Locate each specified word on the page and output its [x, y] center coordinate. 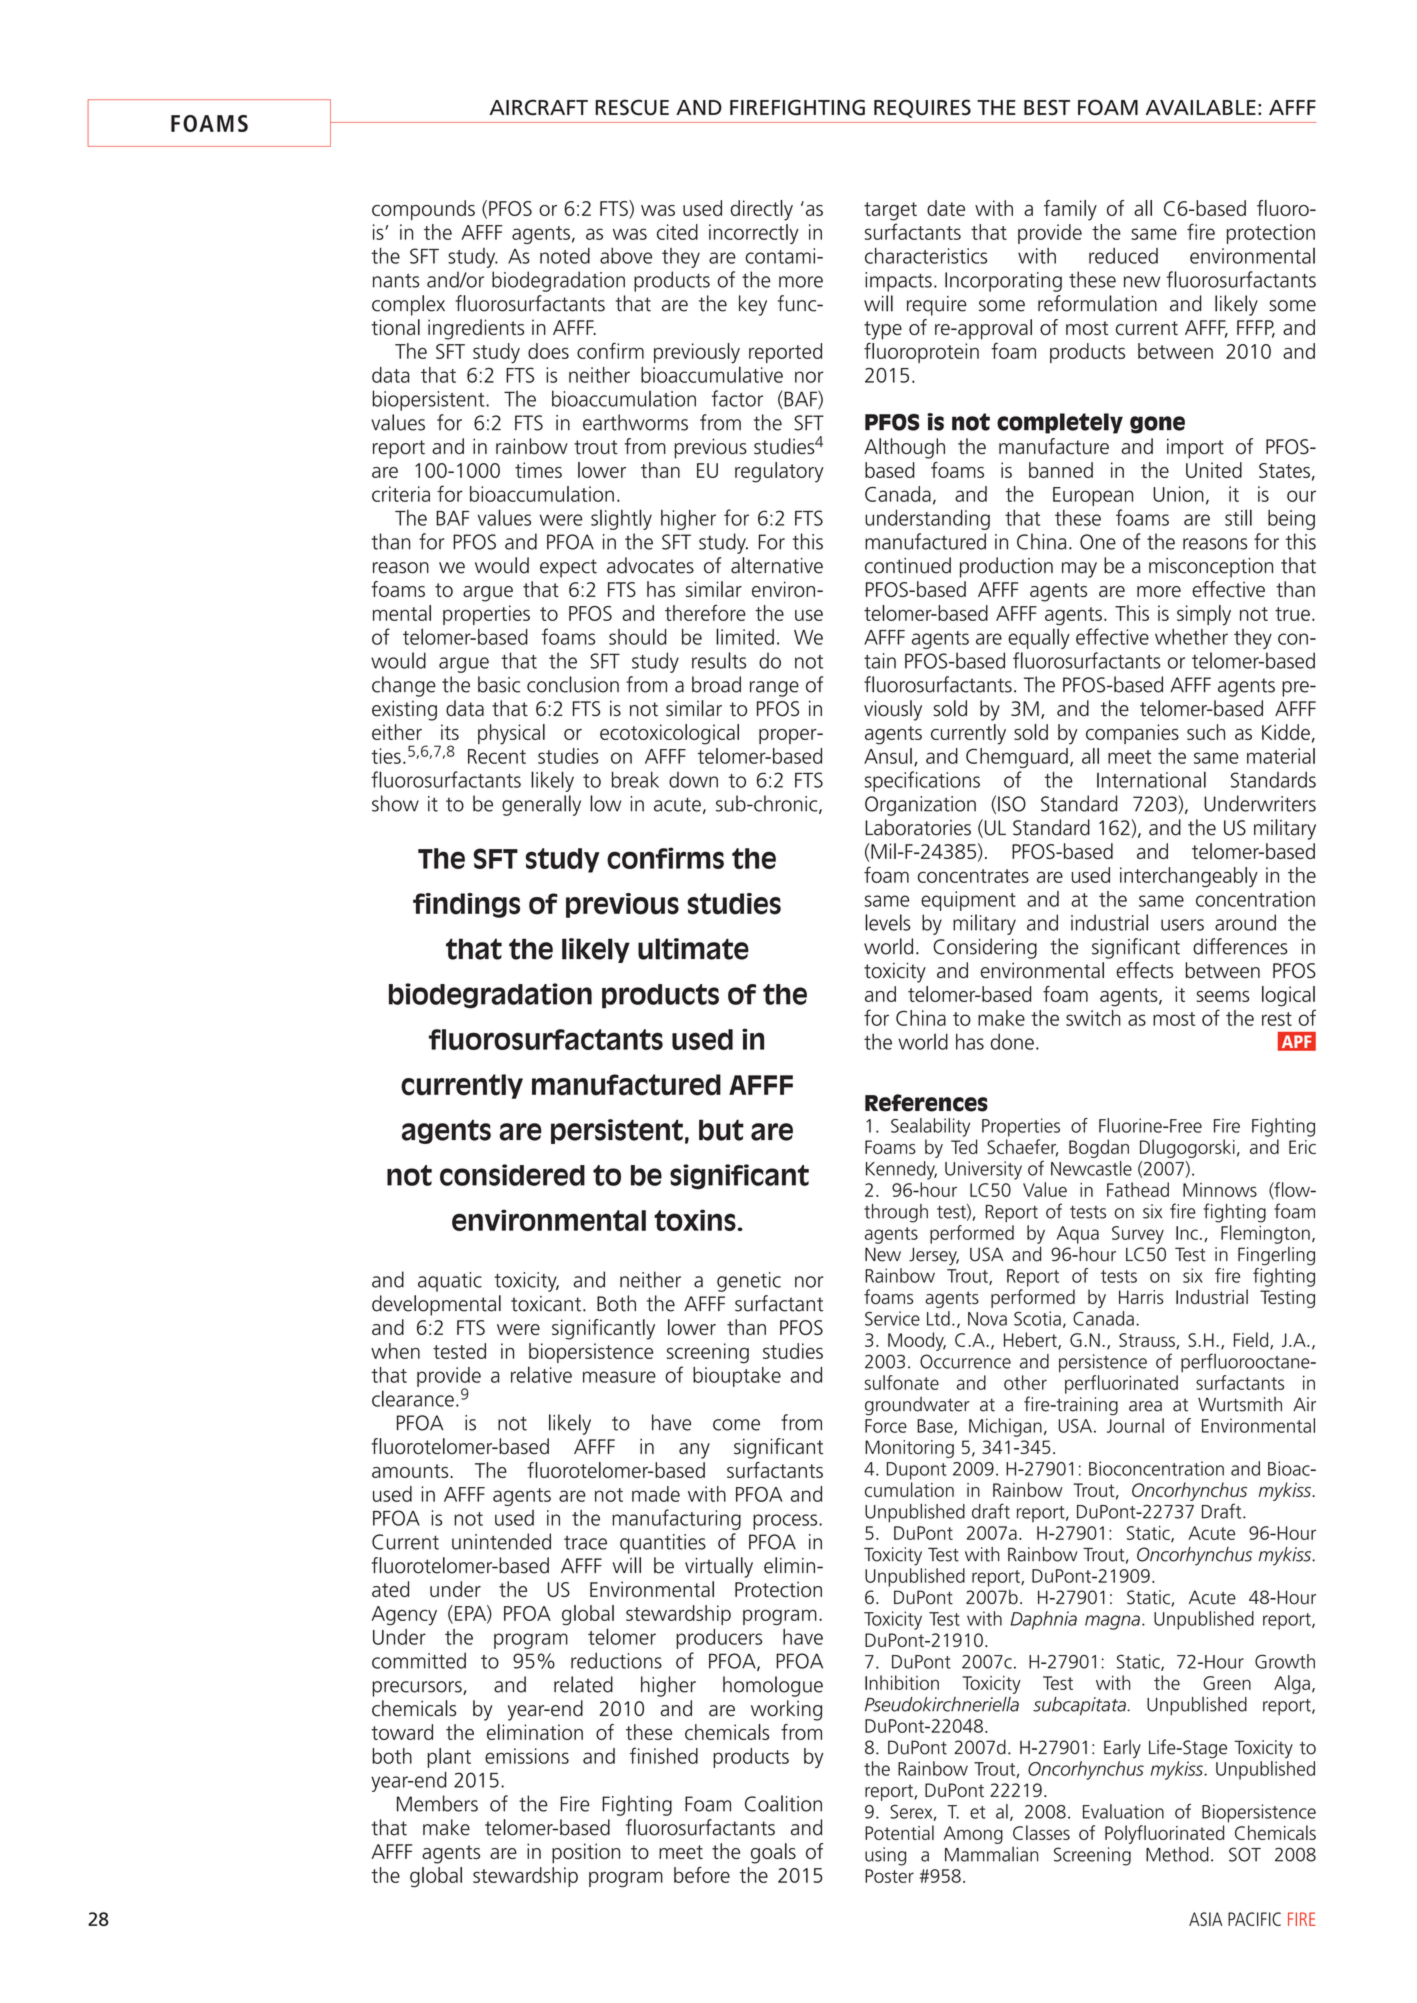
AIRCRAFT [538, 107]
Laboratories [918, 827]
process [786, 1522]
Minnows [1220, 1190]
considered [512, 1175]
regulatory [779, 472]
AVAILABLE [1201, 107]
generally [541, 805]
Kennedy [901, 1170]
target [890, 211]
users [1182, 925]
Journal [1135, 1425]
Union [1178, 494]
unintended [501, 1541]
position [586, 1853]
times [538, 470]
